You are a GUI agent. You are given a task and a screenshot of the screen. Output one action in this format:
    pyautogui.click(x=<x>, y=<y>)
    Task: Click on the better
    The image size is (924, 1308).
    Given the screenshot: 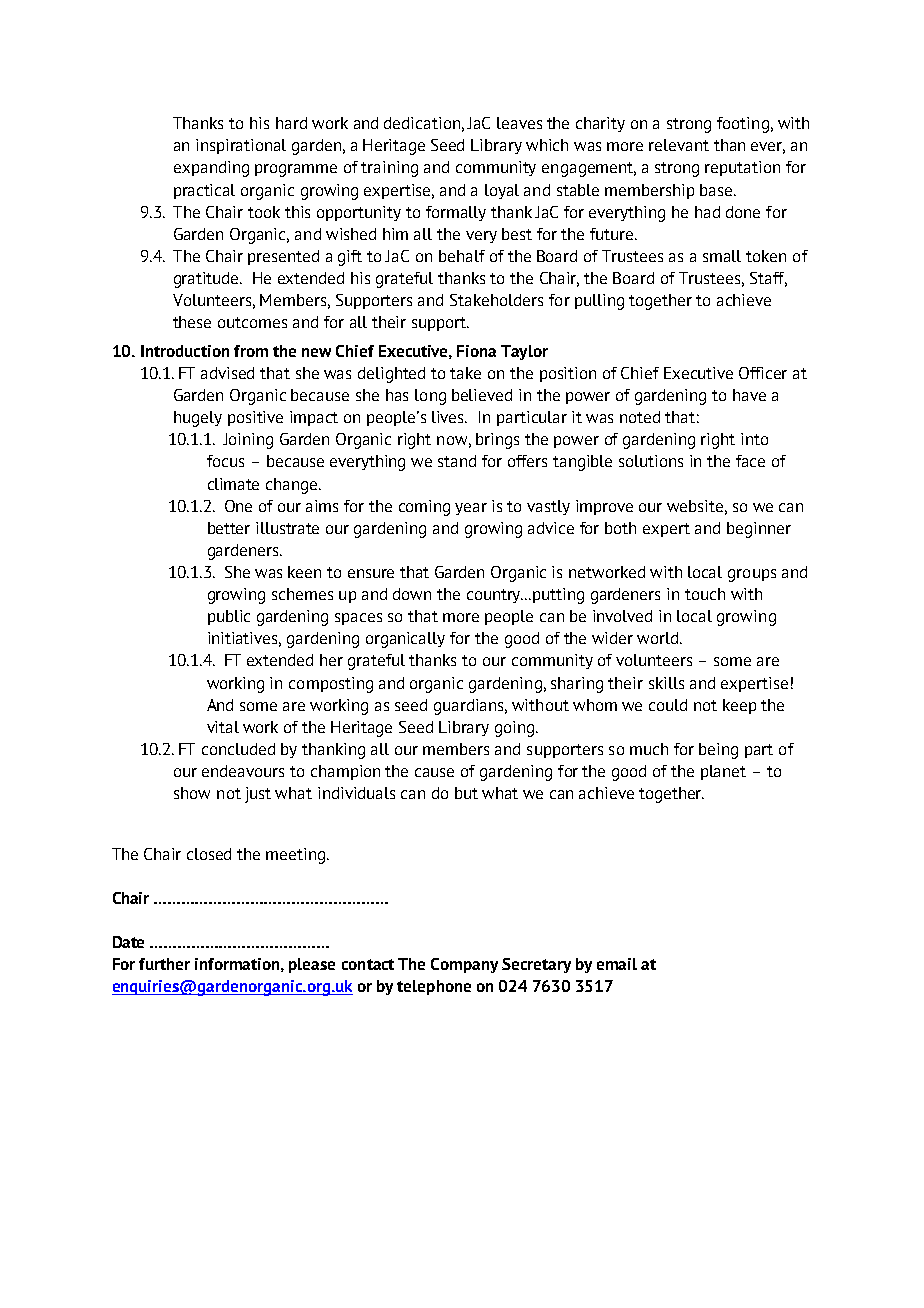 What is the action you would take?
    pyautogui.click(x=229, y=528)
